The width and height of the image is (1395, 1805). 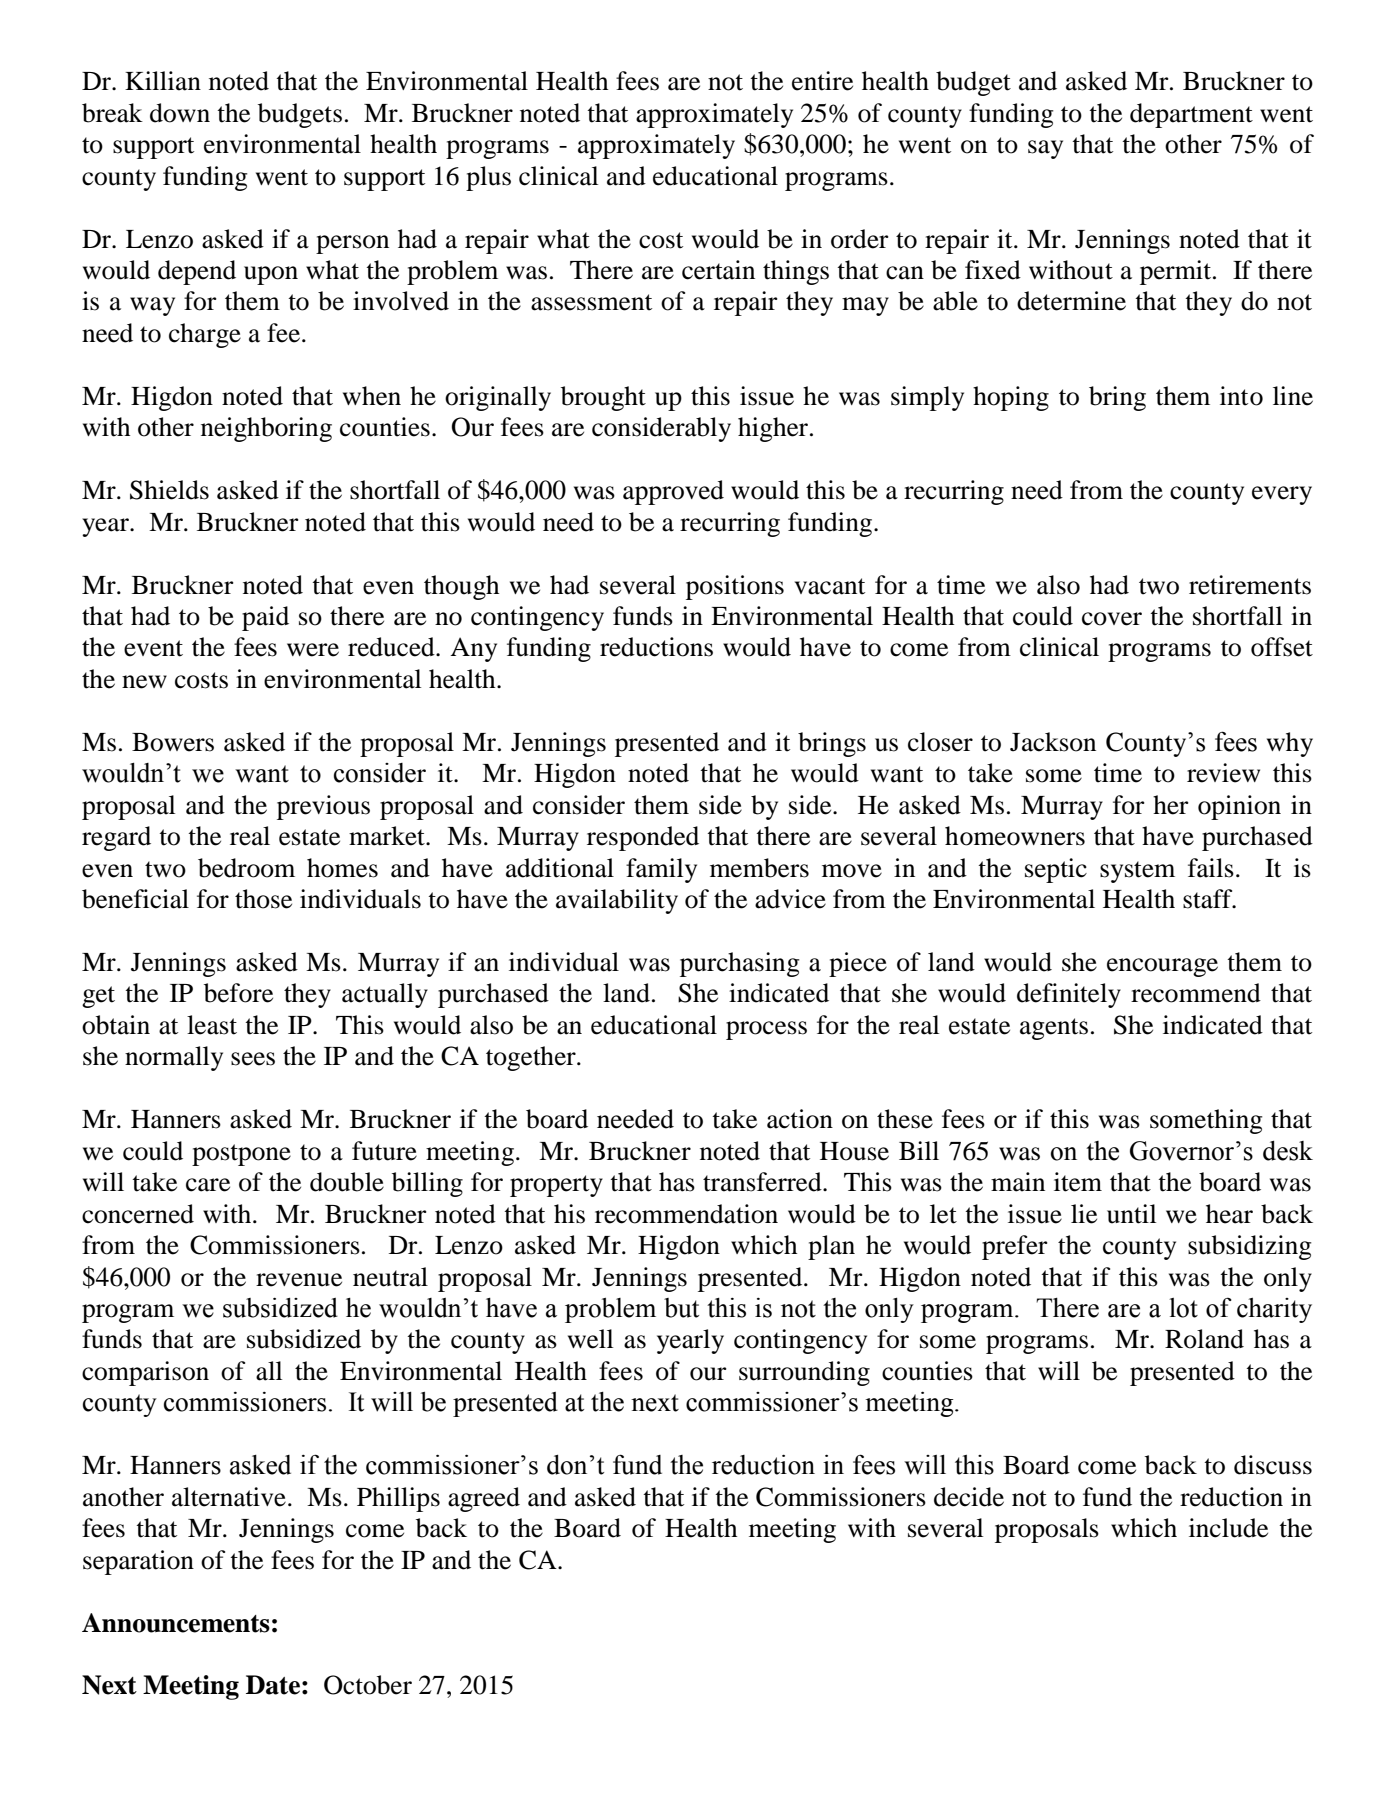 What do you see at coordinates (822, 81) in the image?
I see `entire` at bounding box center [822, 81].
